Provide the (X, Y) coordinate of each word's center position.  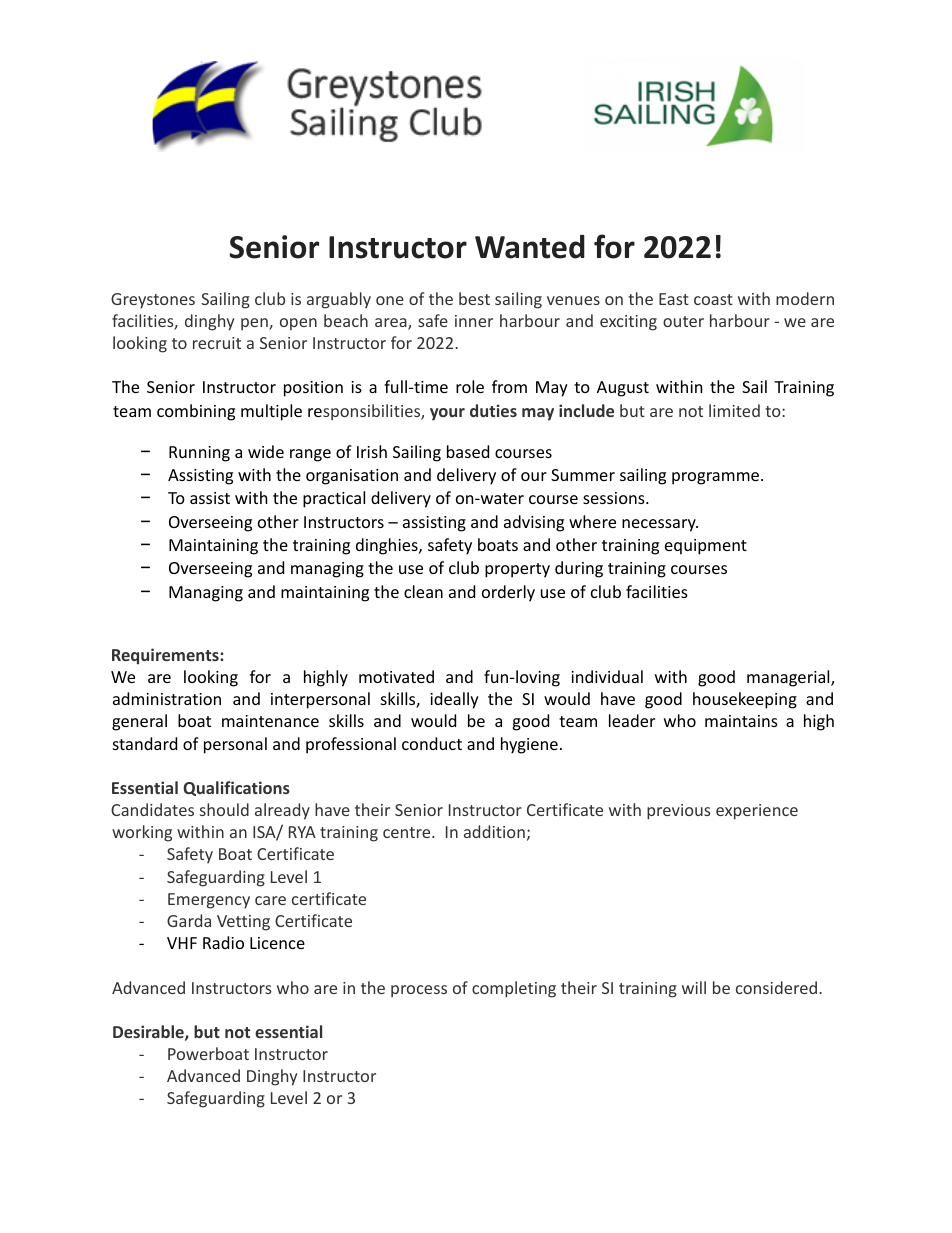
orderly (508, 593)
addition (494, 831)
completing (514, 989)
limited (734, 410)
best (474, 298)
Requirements (166, 656)
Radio (223, 942)
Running (199, 454)
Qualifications (236, 788)
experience (757, 812)
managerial (789, 678)
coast (713, 299)
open (298, 324)
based (468, 451)
